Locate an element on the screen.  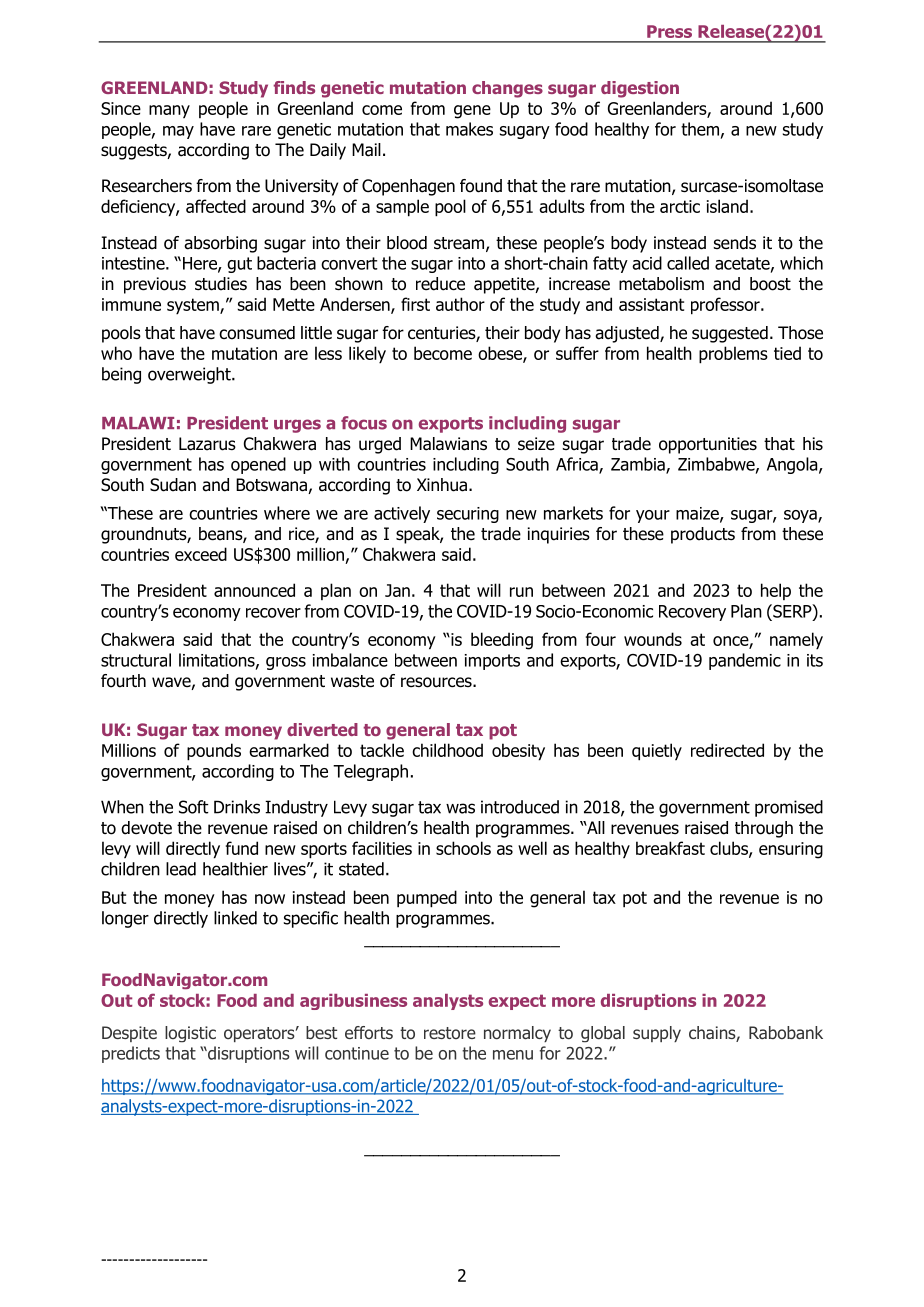
help is located at coordinates (776, 591).
